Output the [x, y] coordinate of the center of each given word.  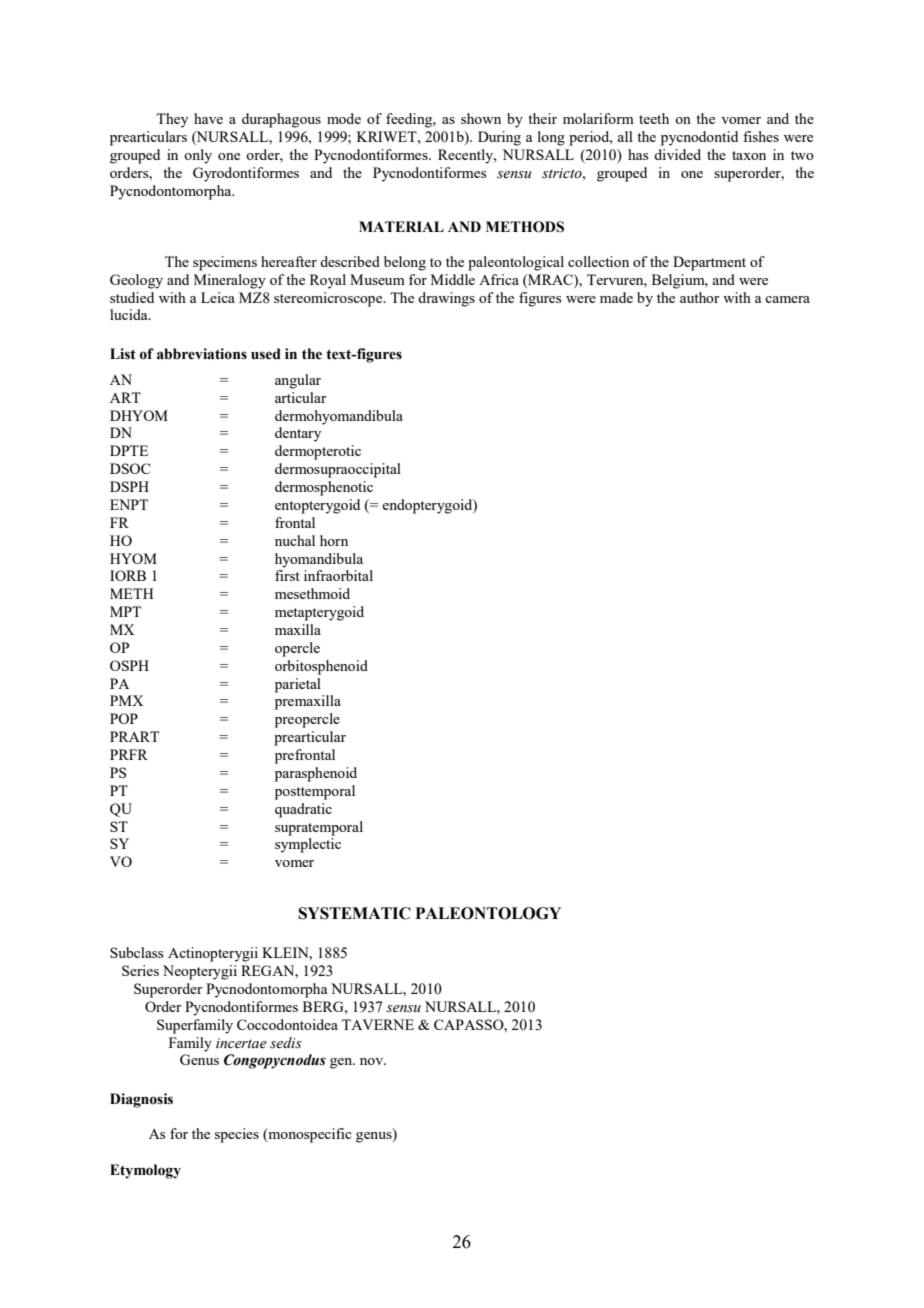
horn [334, 540]
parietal [298, 685]
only [198, 156]
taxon [749, 155]
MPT [125, 611]
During [499, 138]
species [237, 1135]
